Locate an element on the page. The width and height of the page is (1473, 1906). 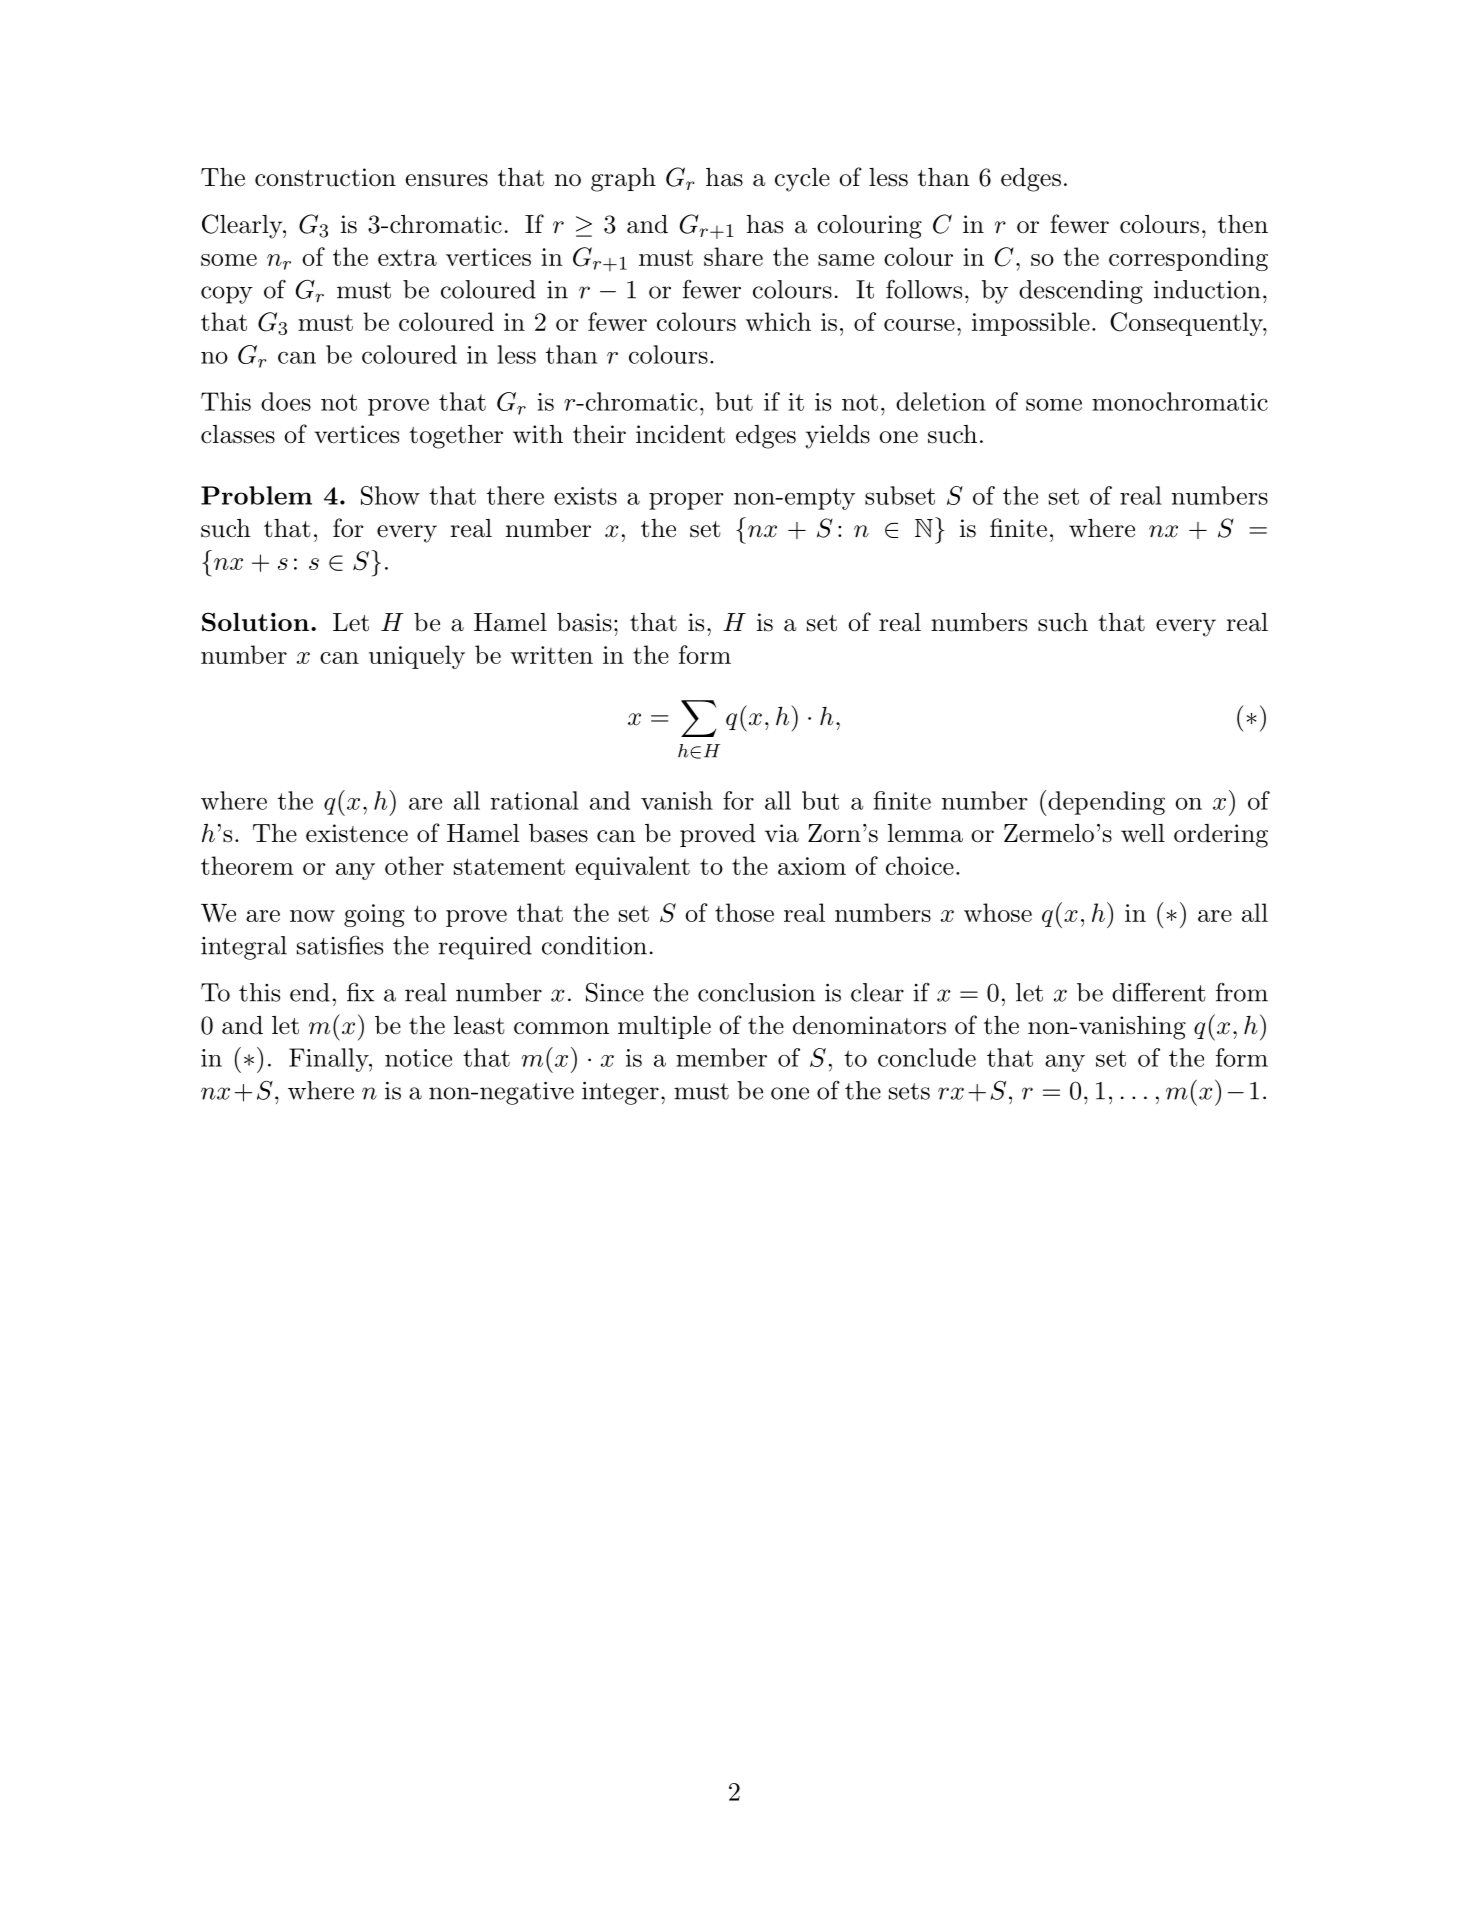
construction is located at coordinates (325, 177).
